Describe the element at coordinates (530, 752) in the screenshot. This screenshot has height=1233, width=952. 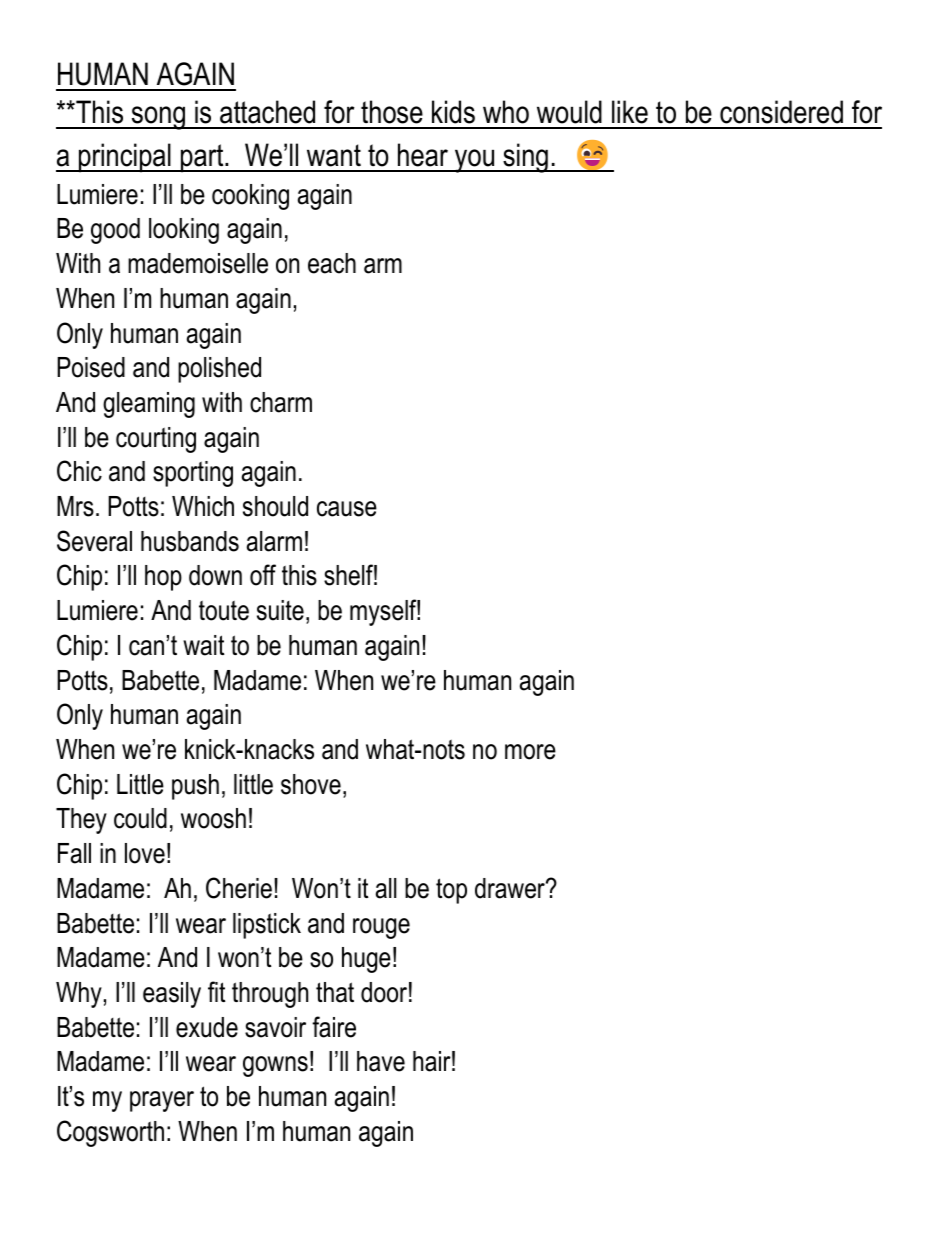
I see `more` at that location.
